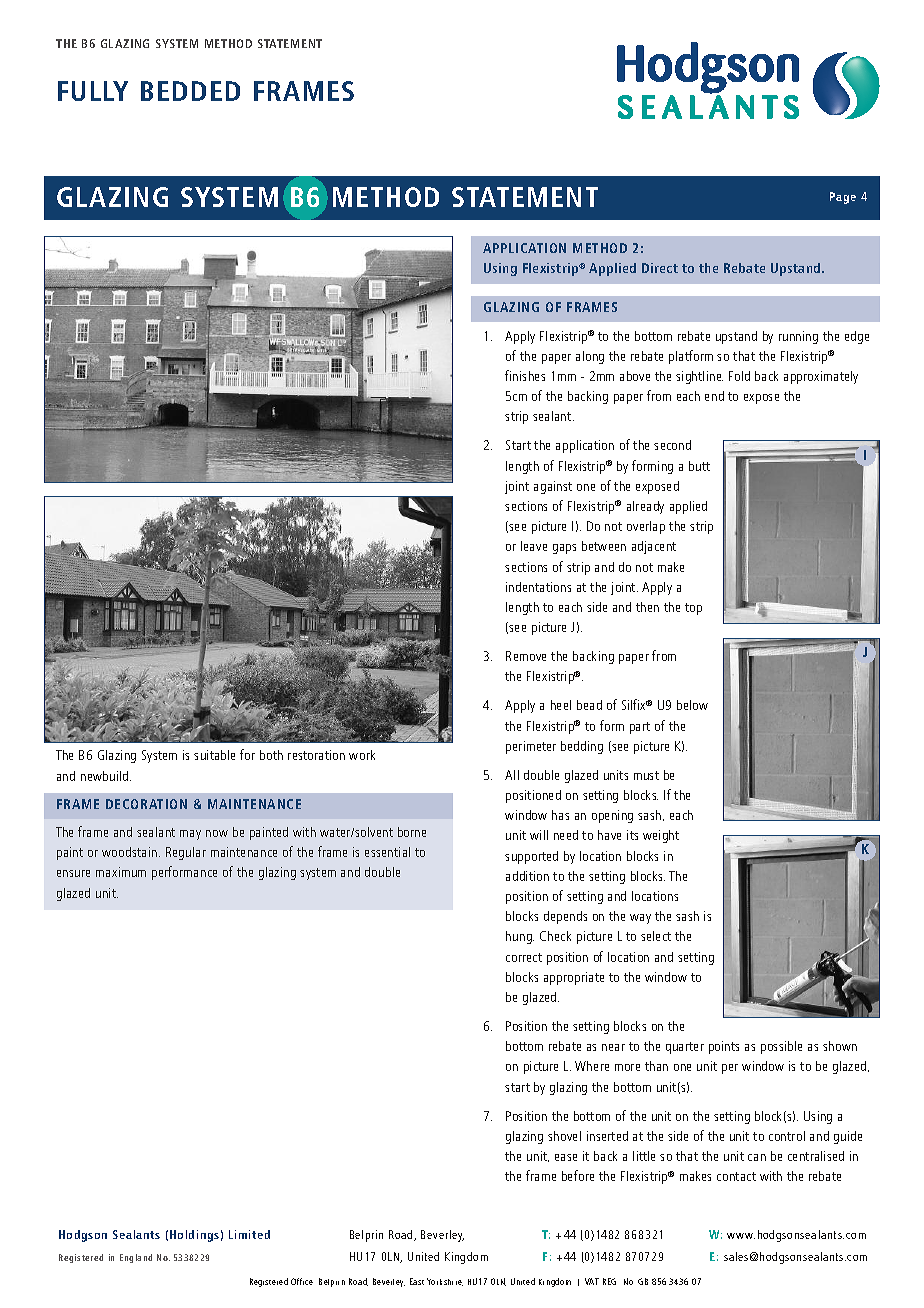  What do you see at coordinates (661, 836) in the image?
I see `weight` at bounding box center [661, 836].
